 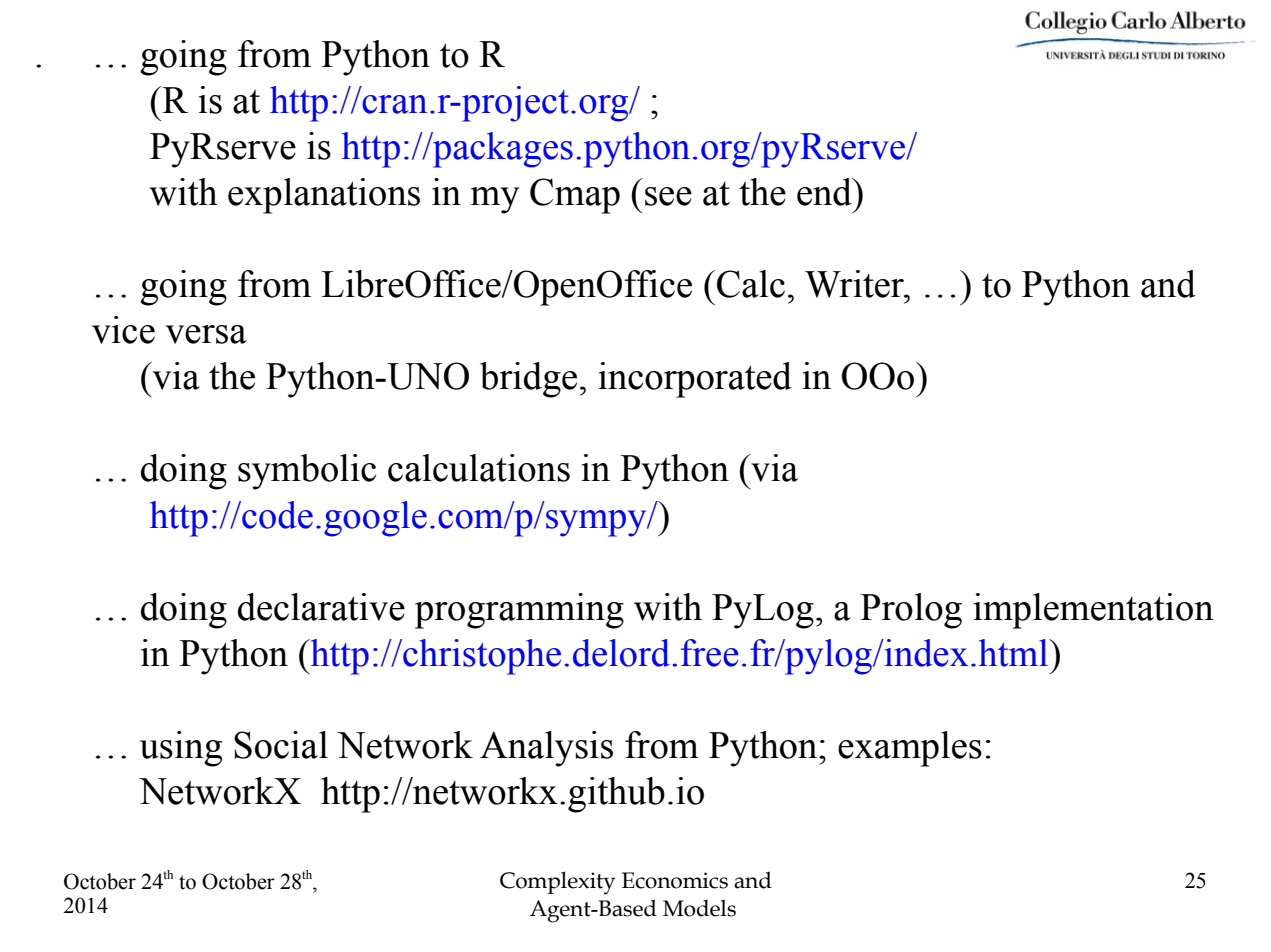 I want to click on end, so click(x=825, y=192).
